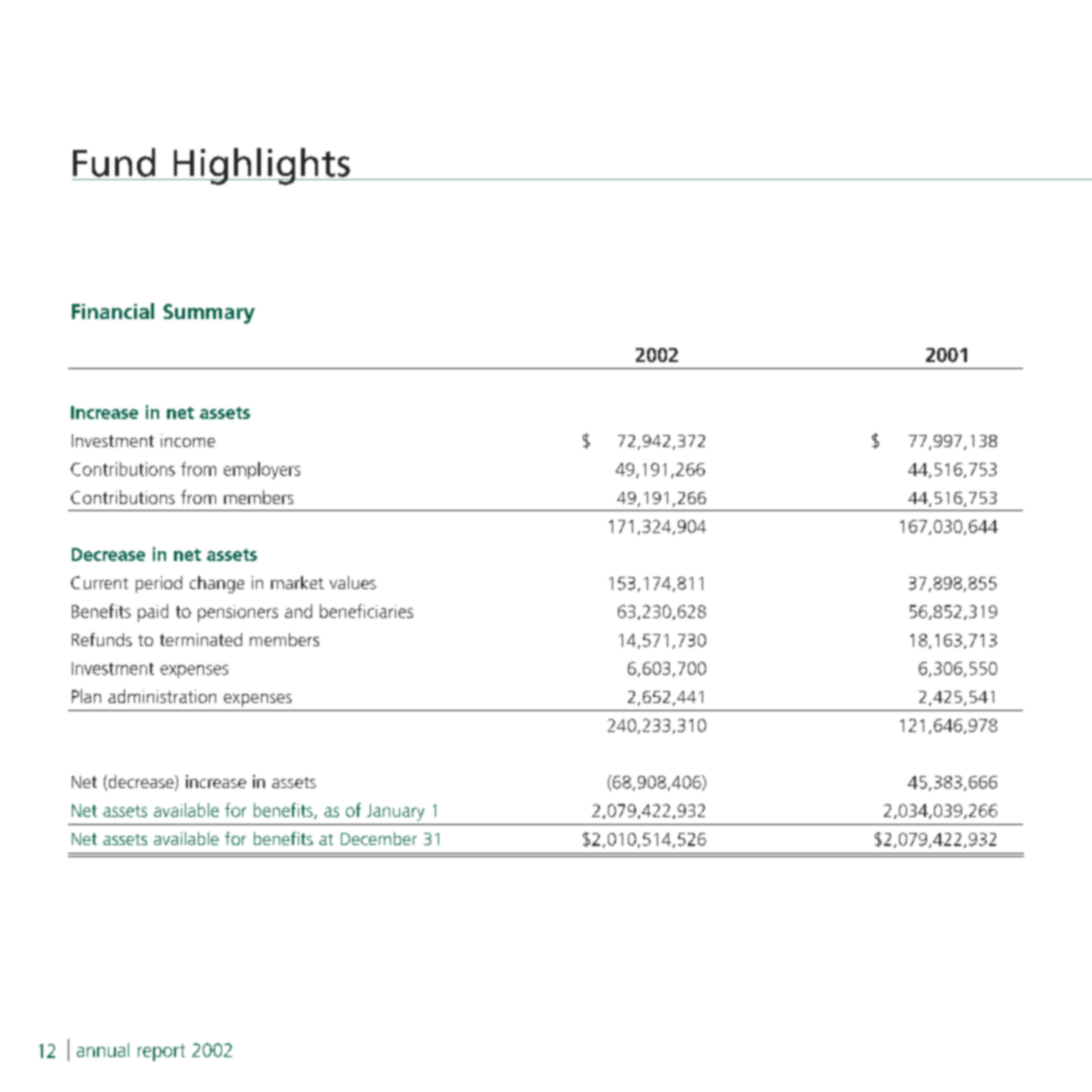 Image resolution: width=1092 pixels, height=1092 pixels. I want to click on Highlights, so click(261, 166).
